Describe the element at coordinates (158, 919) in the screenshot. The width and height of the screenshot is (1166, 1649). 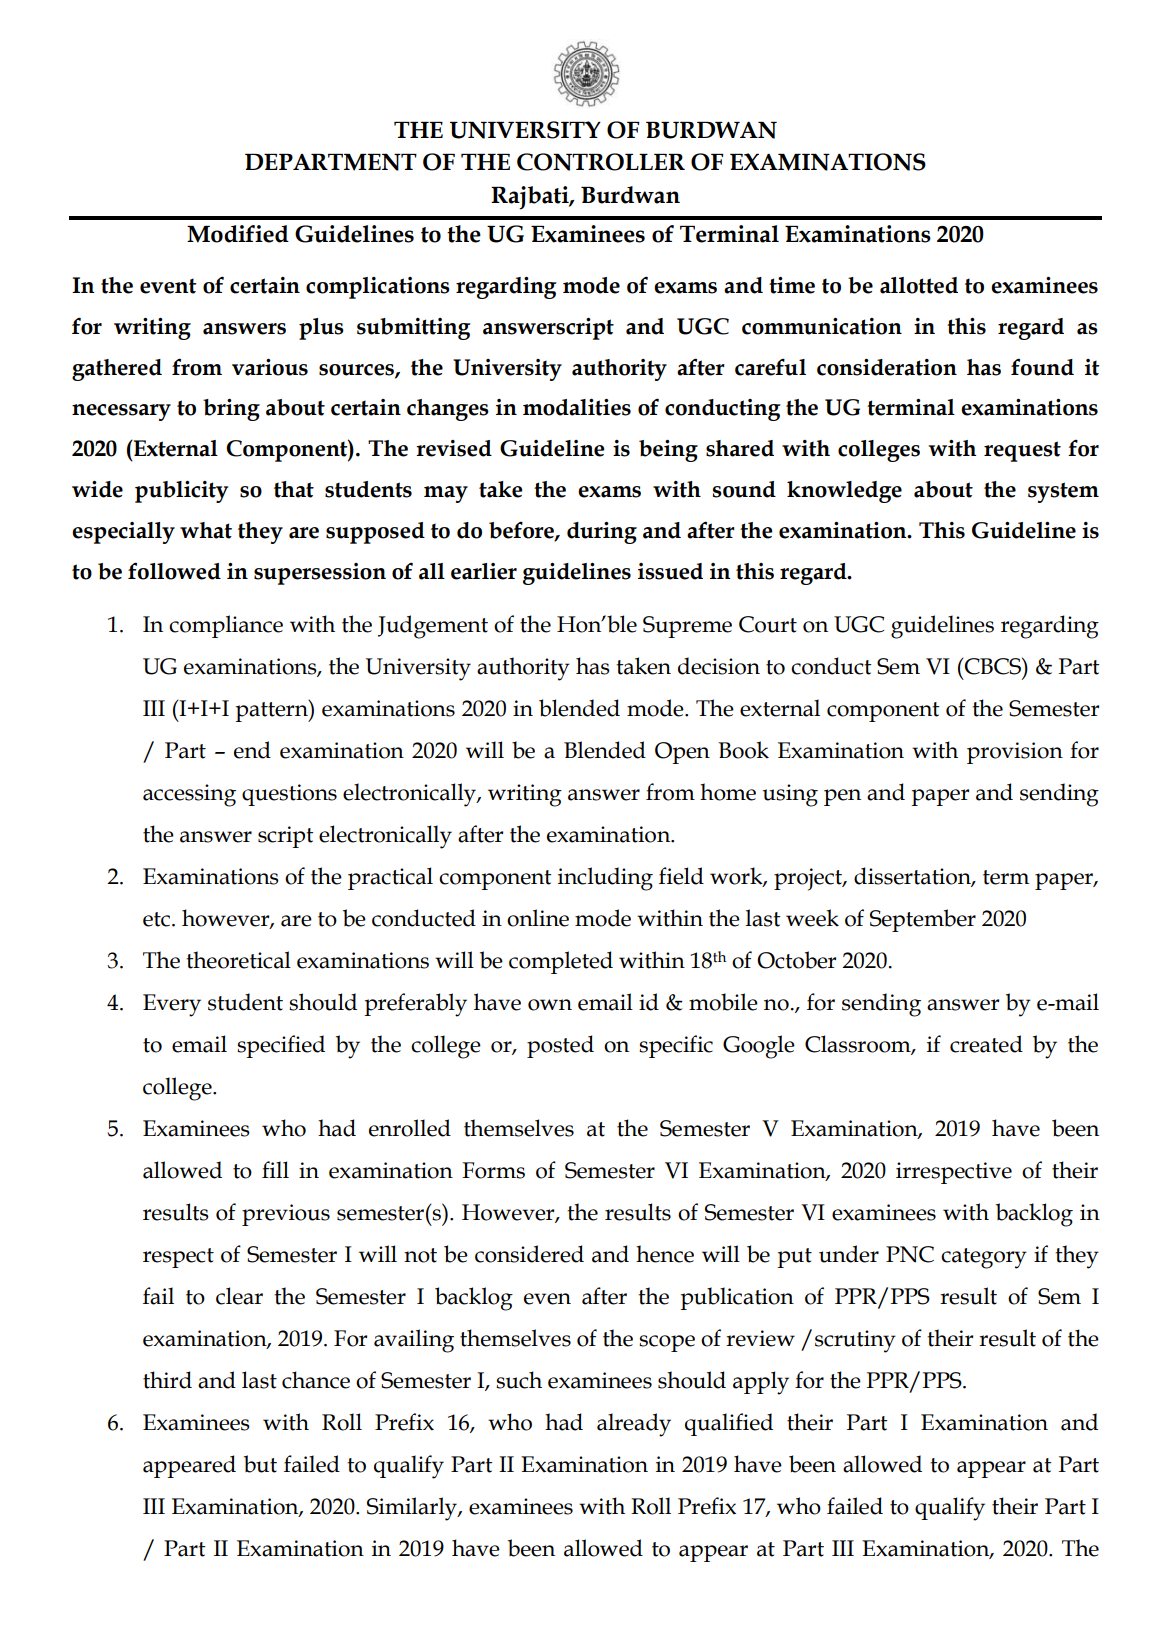
I see `etc` at that location.
